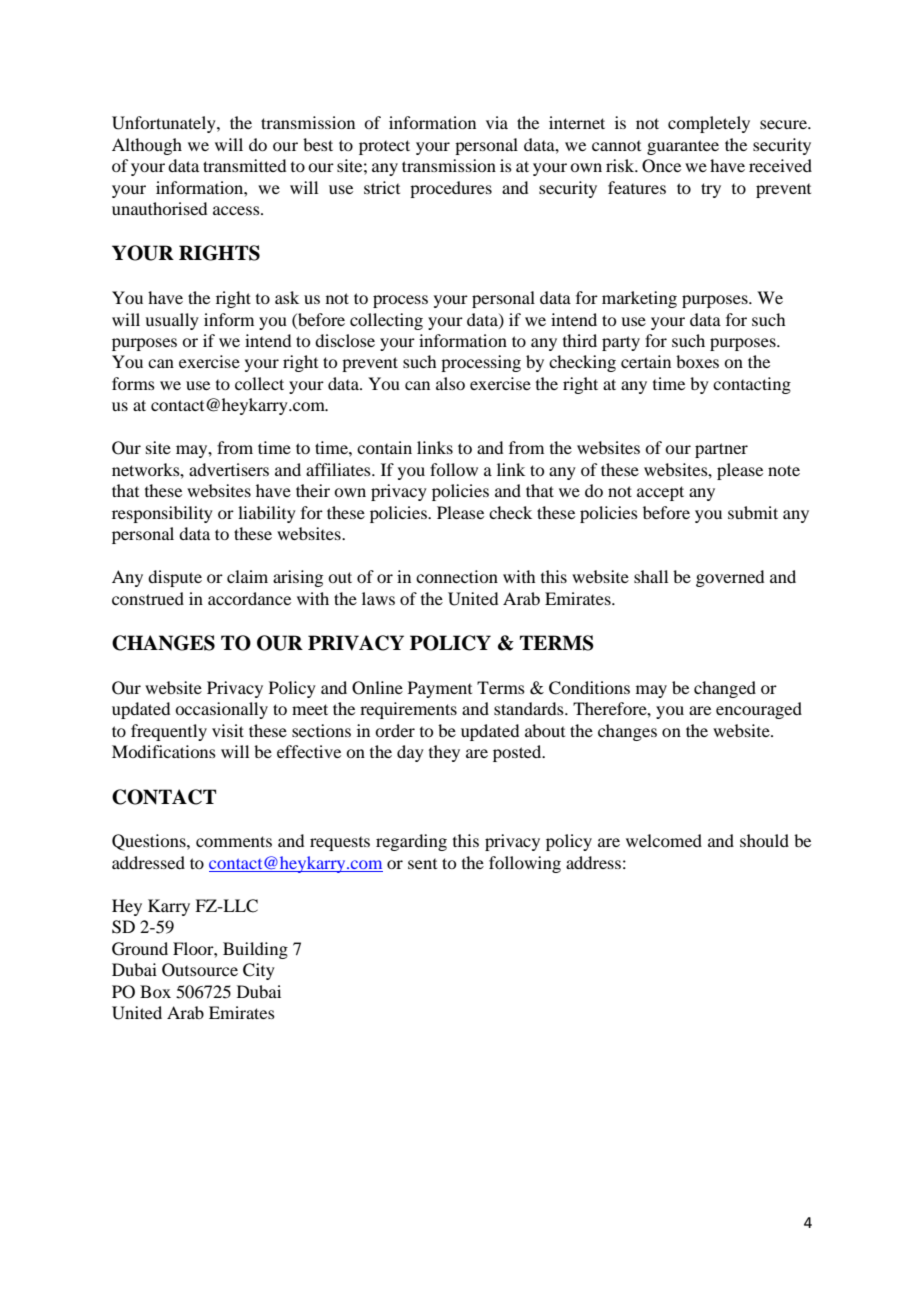  What do you see at coordinates (721, 450) in the document?
I see `partner` at bounding box center [721, 450].
